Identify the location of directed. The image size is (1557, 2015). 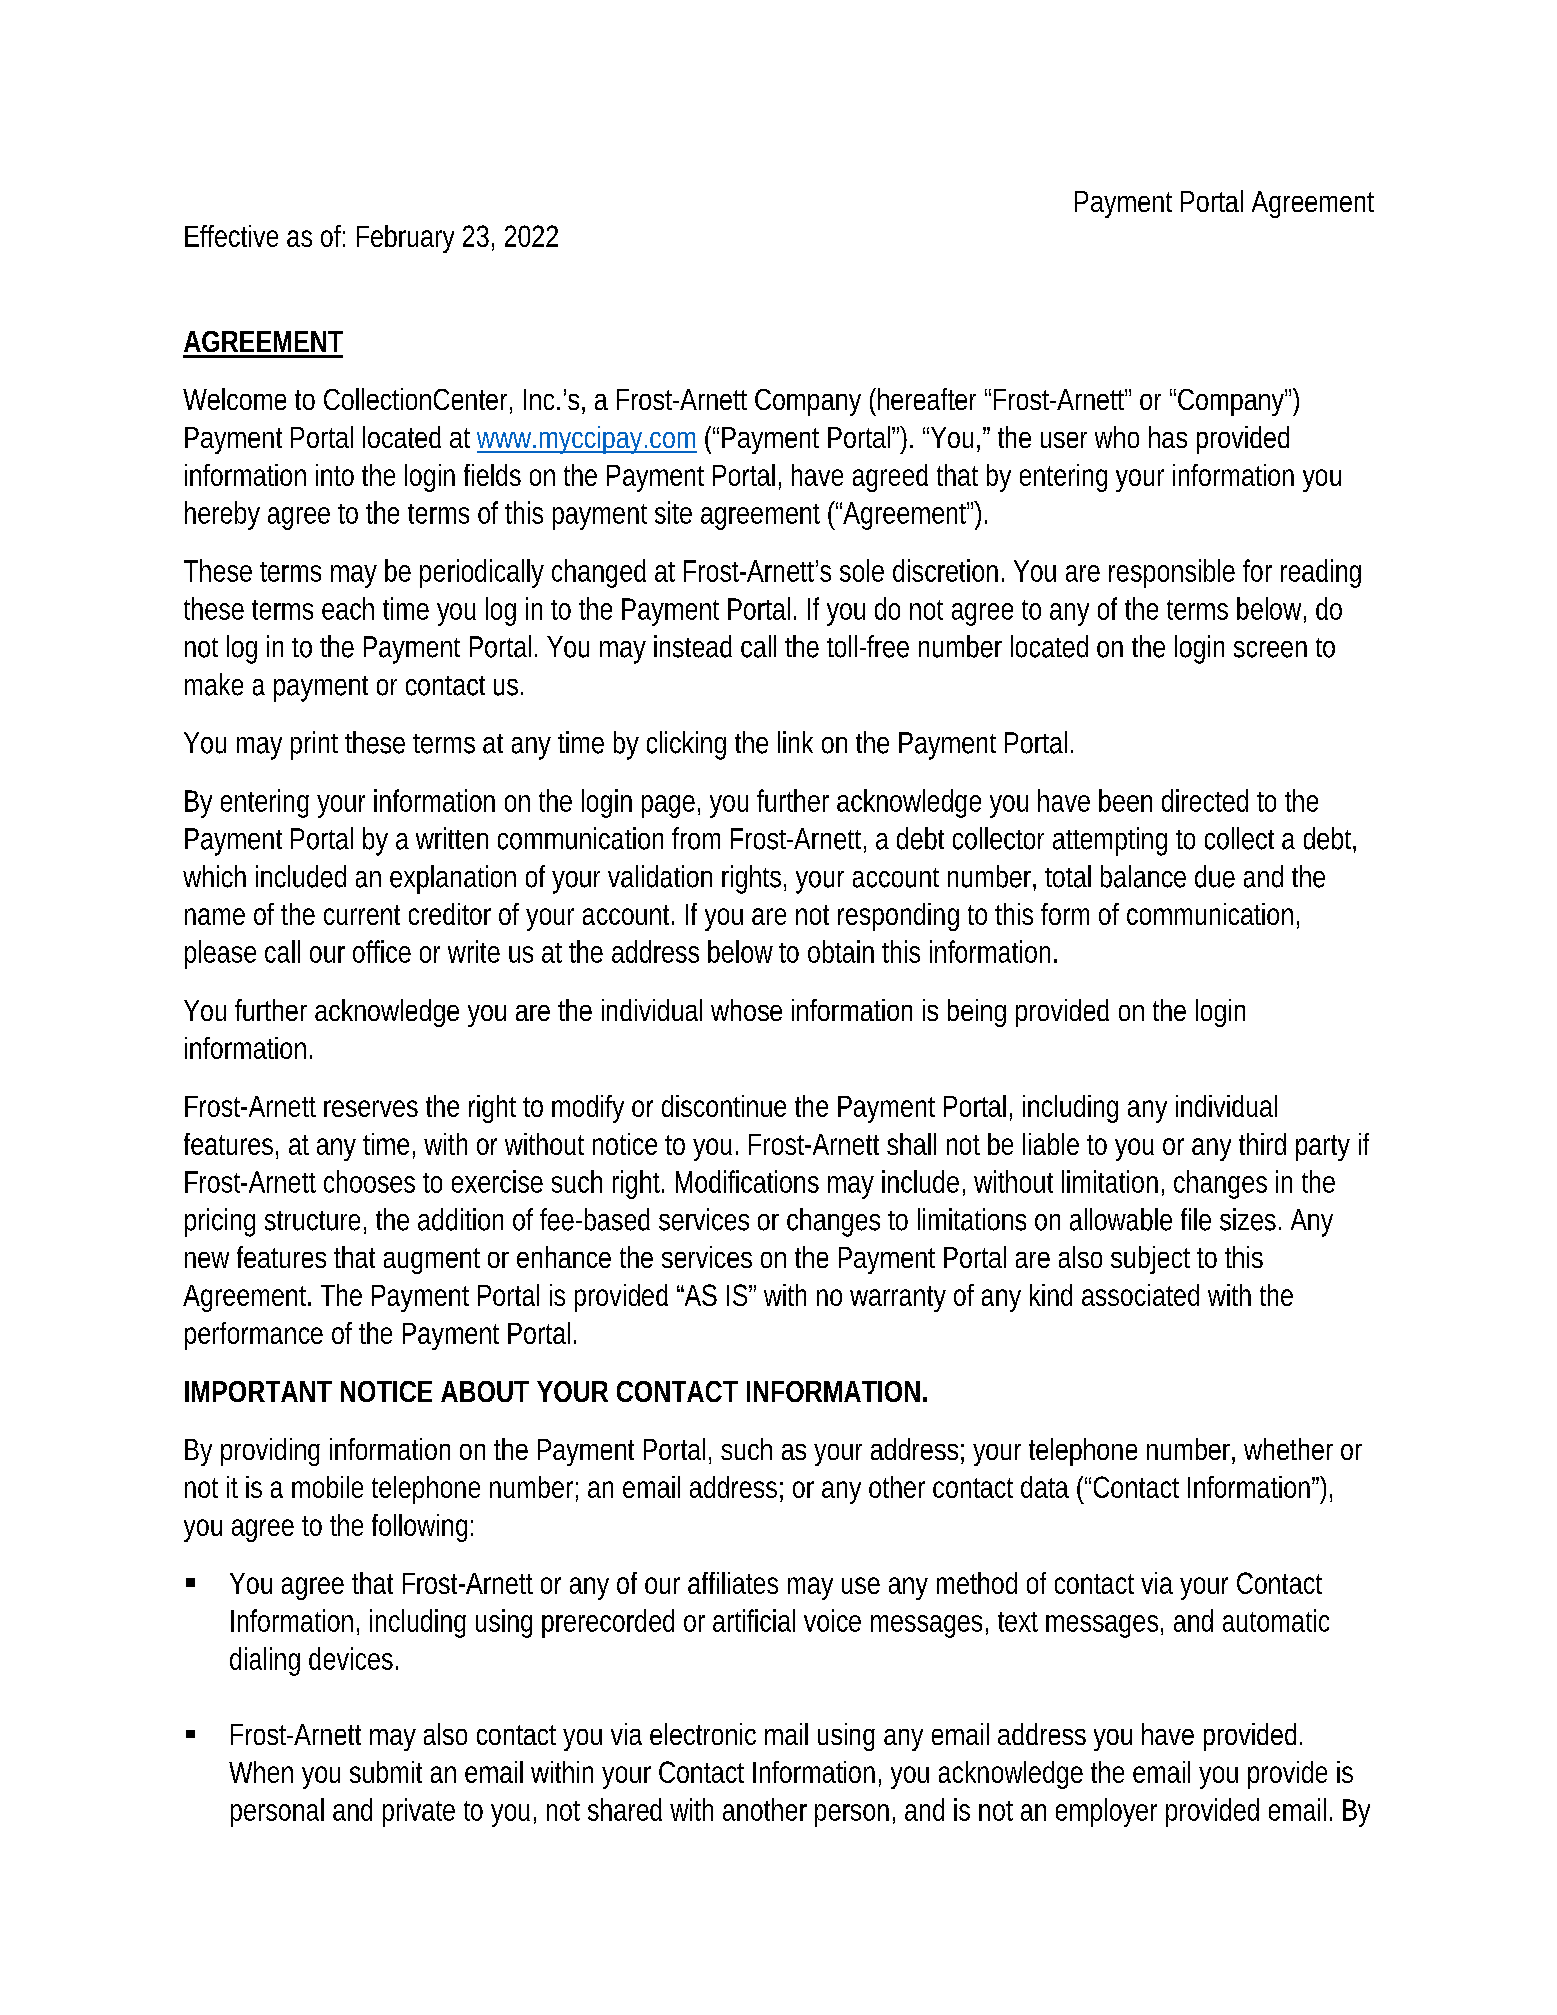
(1205, 800).
